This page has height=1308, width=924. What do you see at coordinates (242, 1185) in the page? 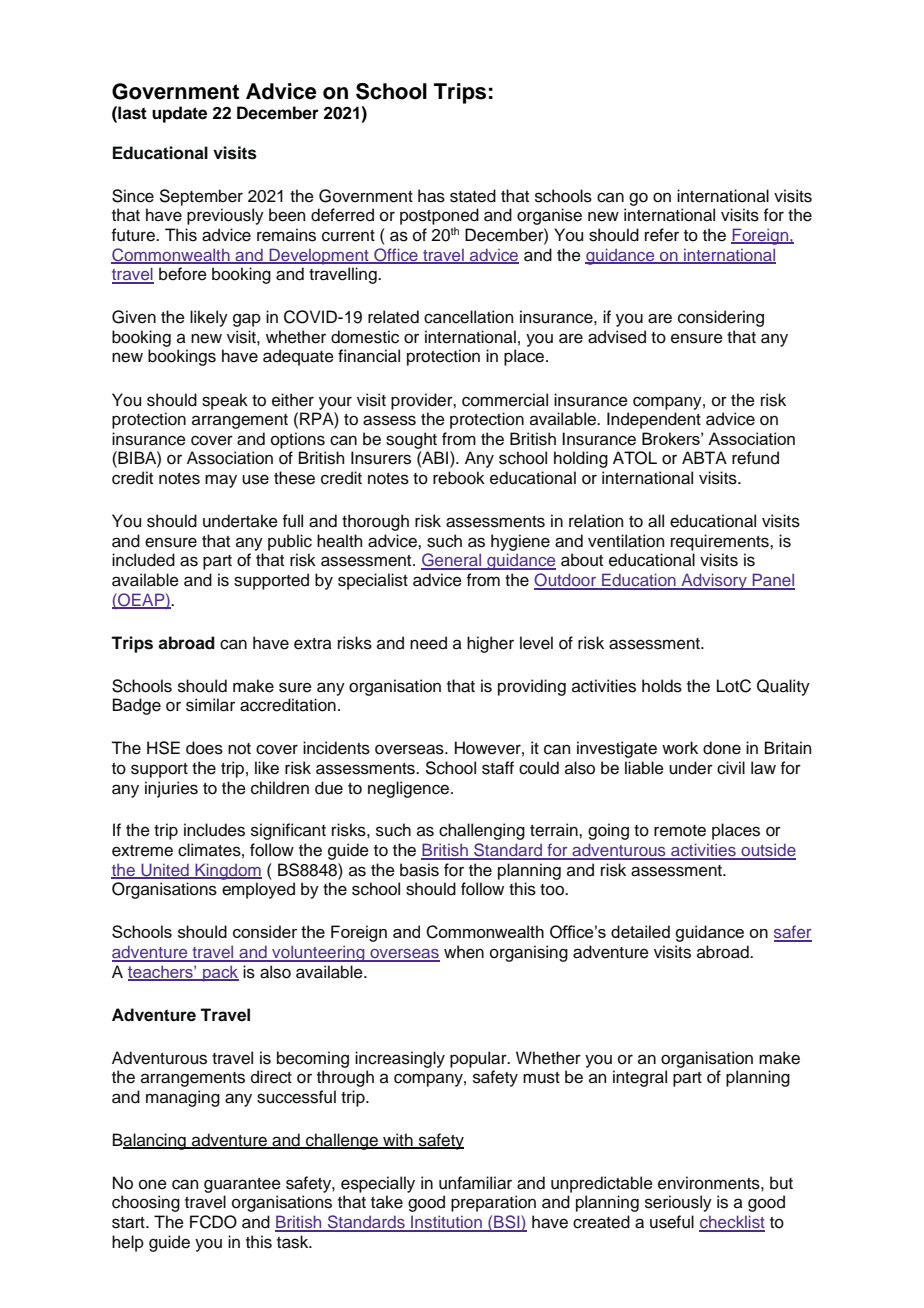
I see `guarantee` at bounding box center [242, 1185].
